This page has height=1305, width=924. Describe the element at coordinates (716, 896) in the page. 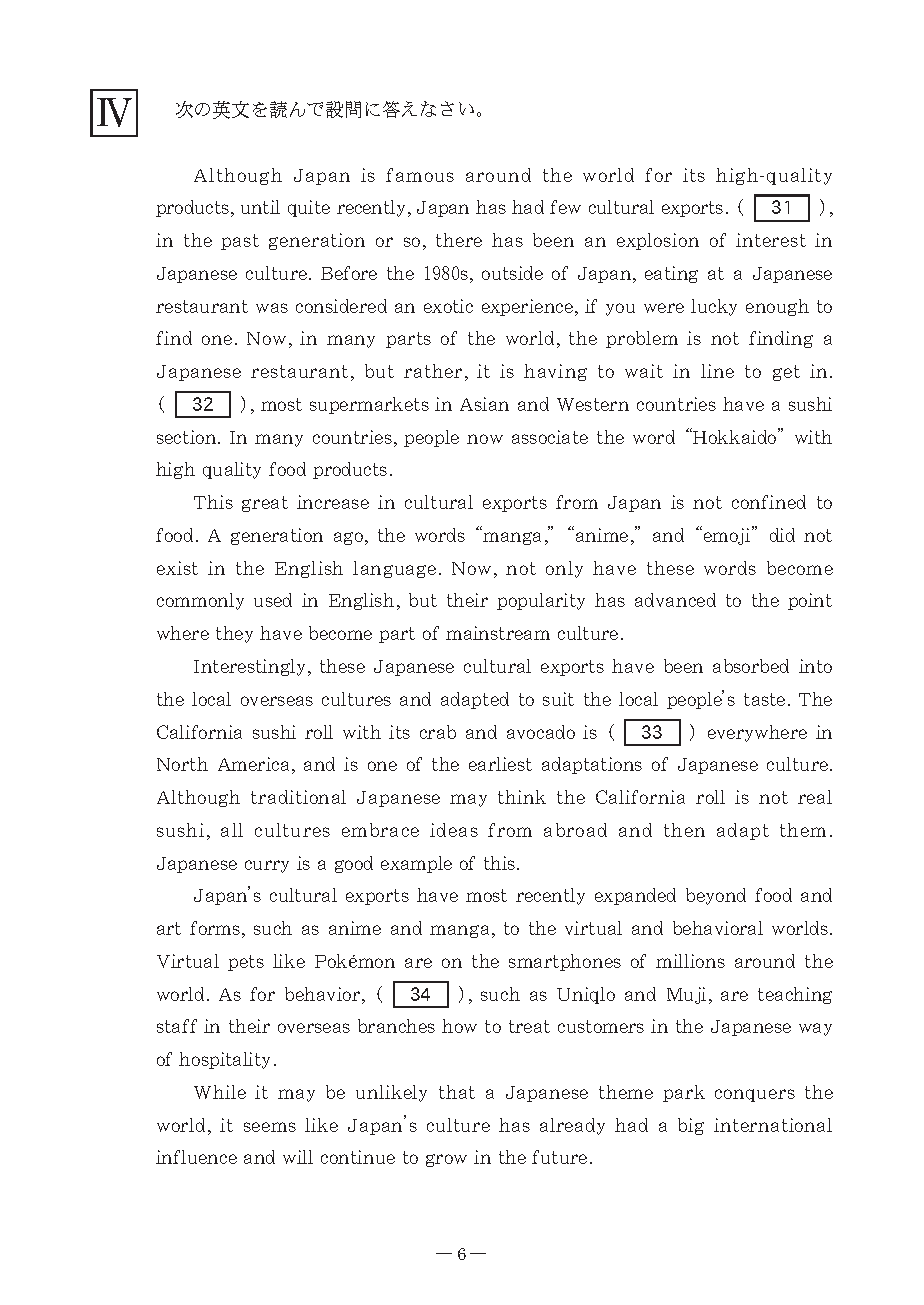

I see `beyond` at that location.
